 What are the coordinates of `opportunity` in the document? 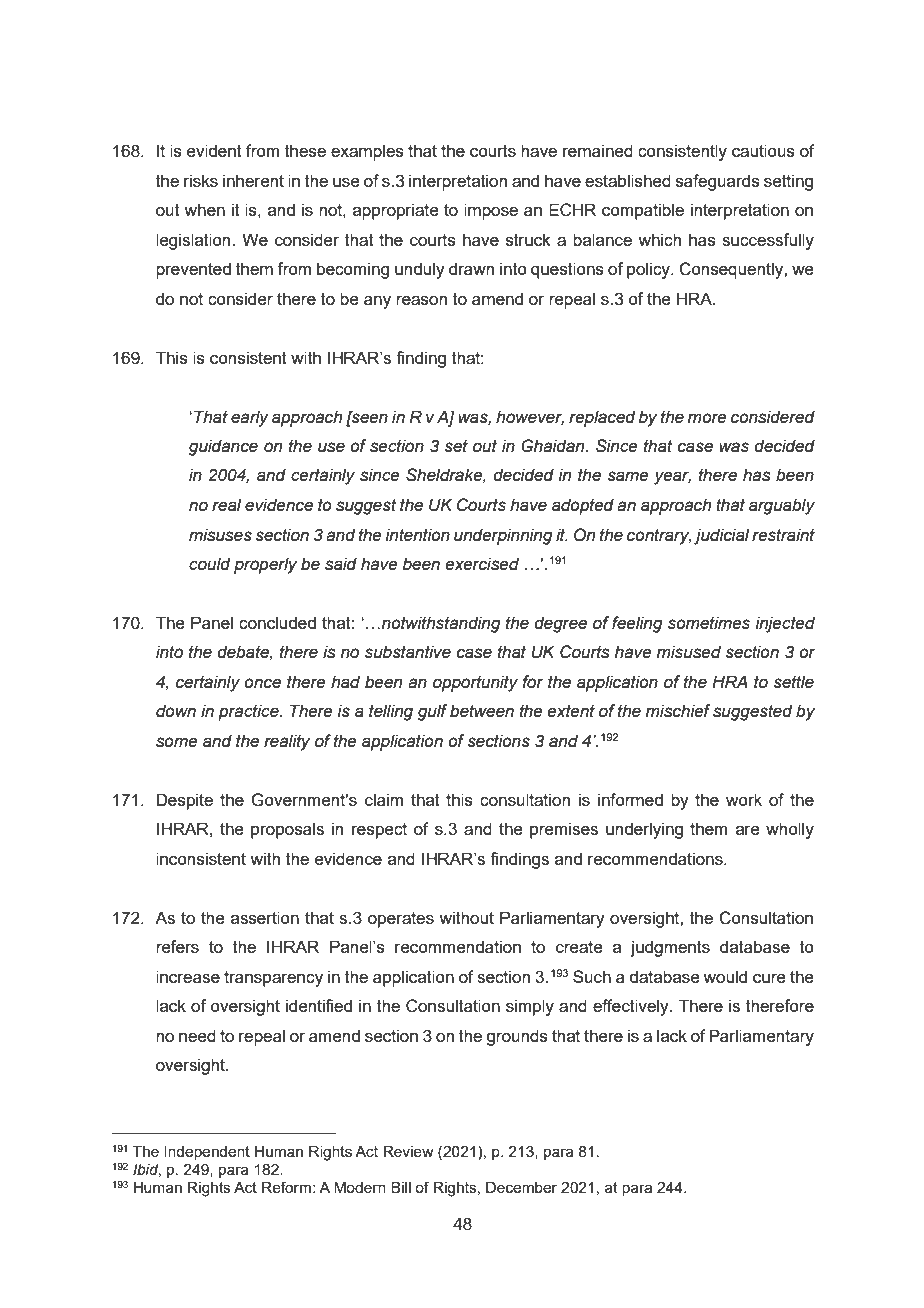 It's located at (475, 683).
